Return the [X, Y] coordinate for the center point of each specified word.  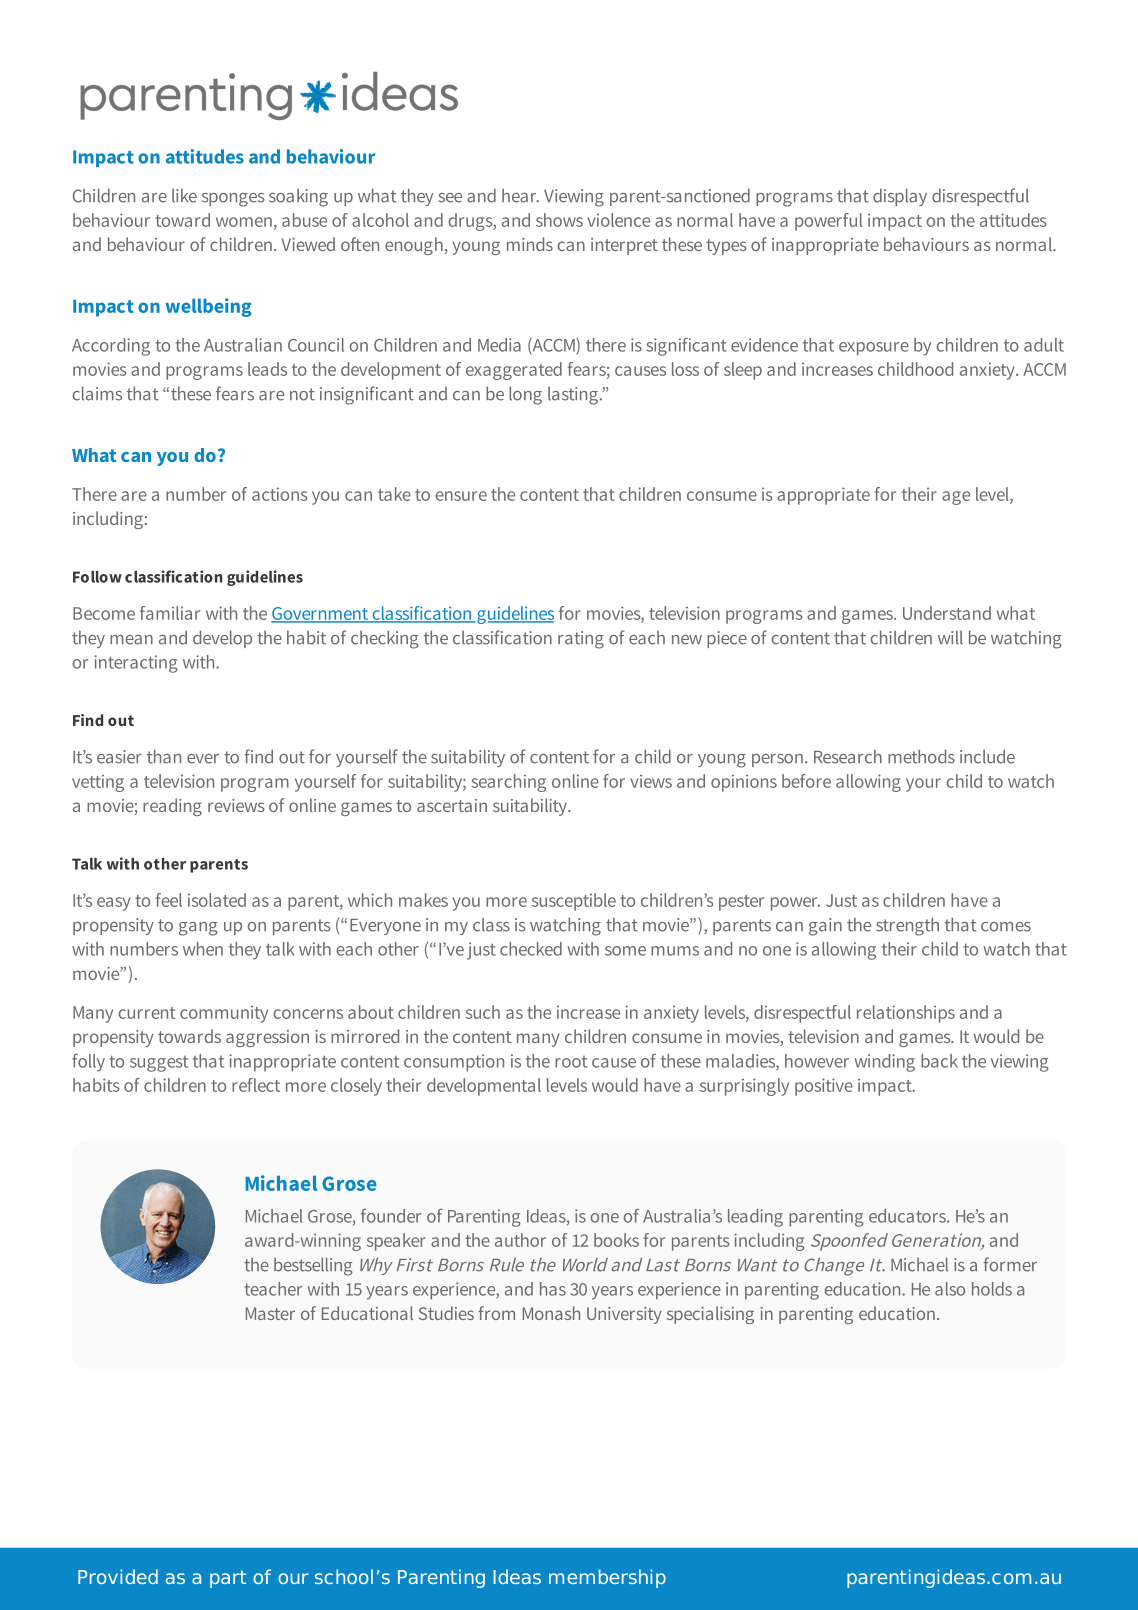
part [228, 1579]
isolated [217, 900]
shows [559, 220]
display [900, 197]
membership [607, 1578]
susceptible [574, 902]
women [244, 222]
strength [907, 926]
